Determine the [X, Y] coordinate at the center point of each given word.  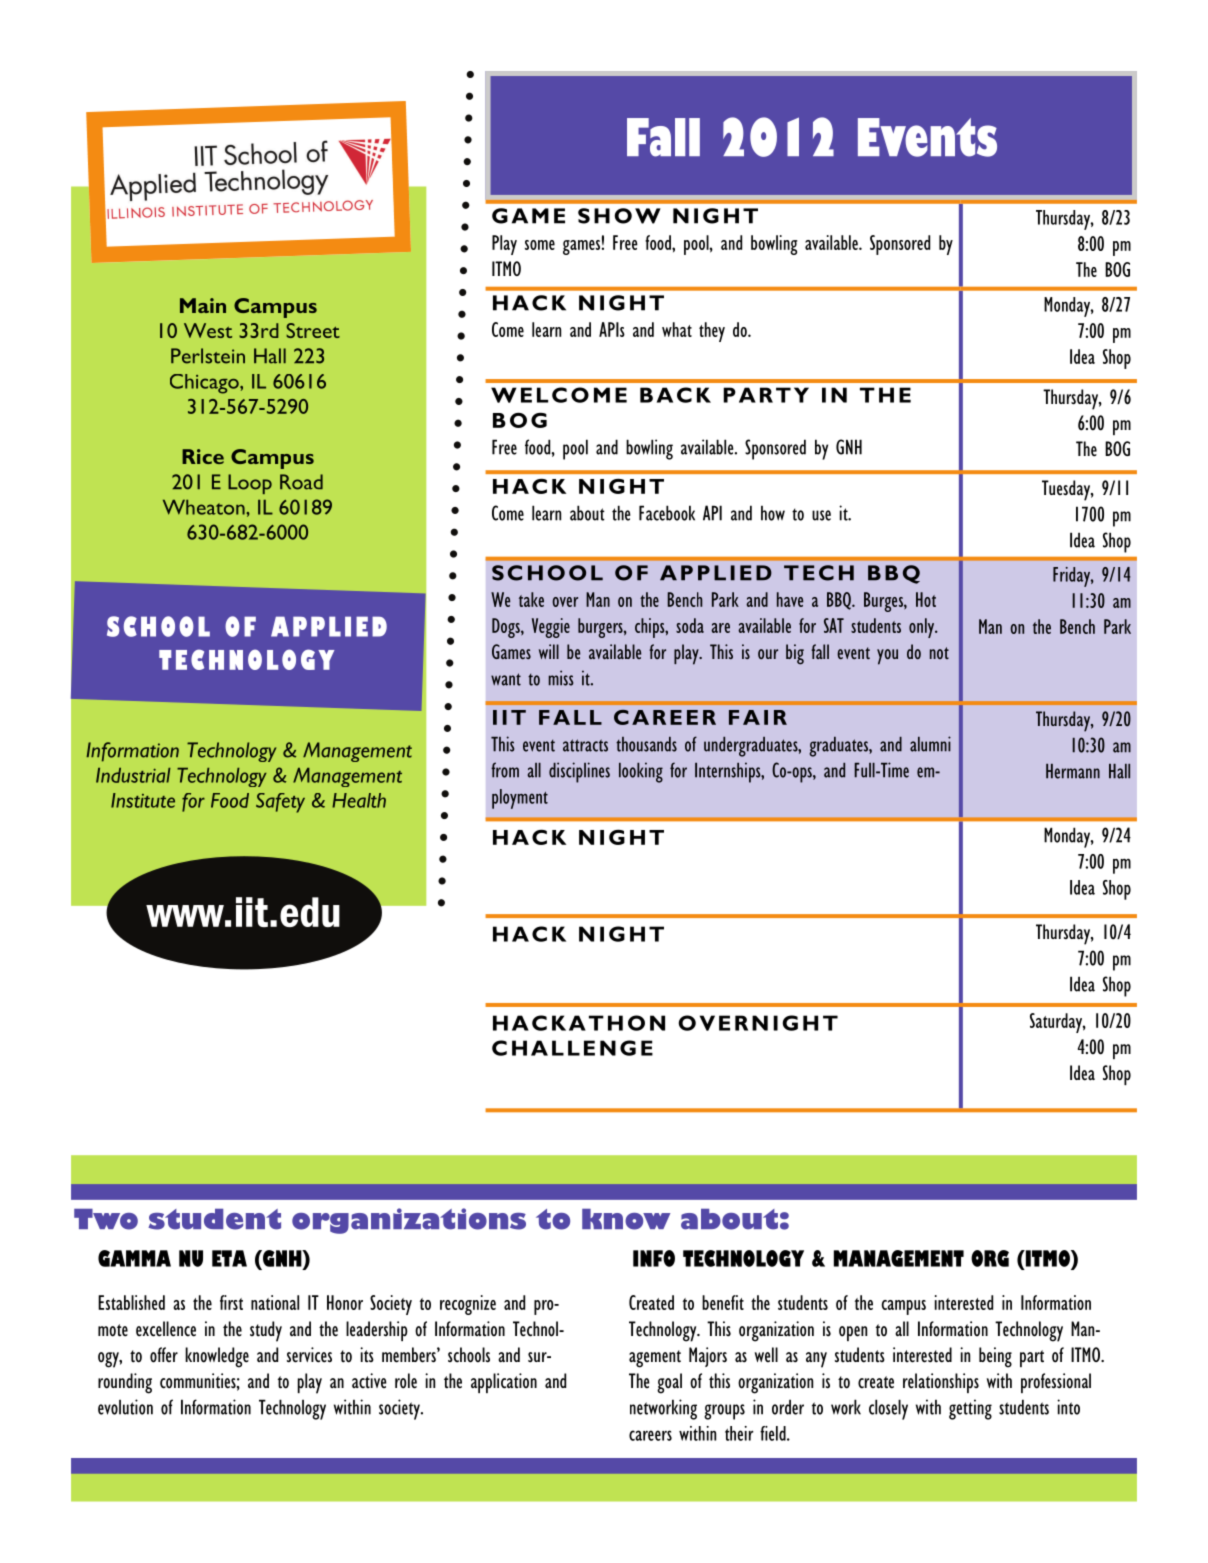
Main [203, 305]
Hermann [1073, 771]
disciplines [579, 772]
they [712, 332]
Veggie [551, 628]
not [939, 653]
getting [970, 1409]
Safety [280, 803]
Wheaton [205, 507]
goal [669, 1383]
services [309, 1355]
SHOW [619, 216]
